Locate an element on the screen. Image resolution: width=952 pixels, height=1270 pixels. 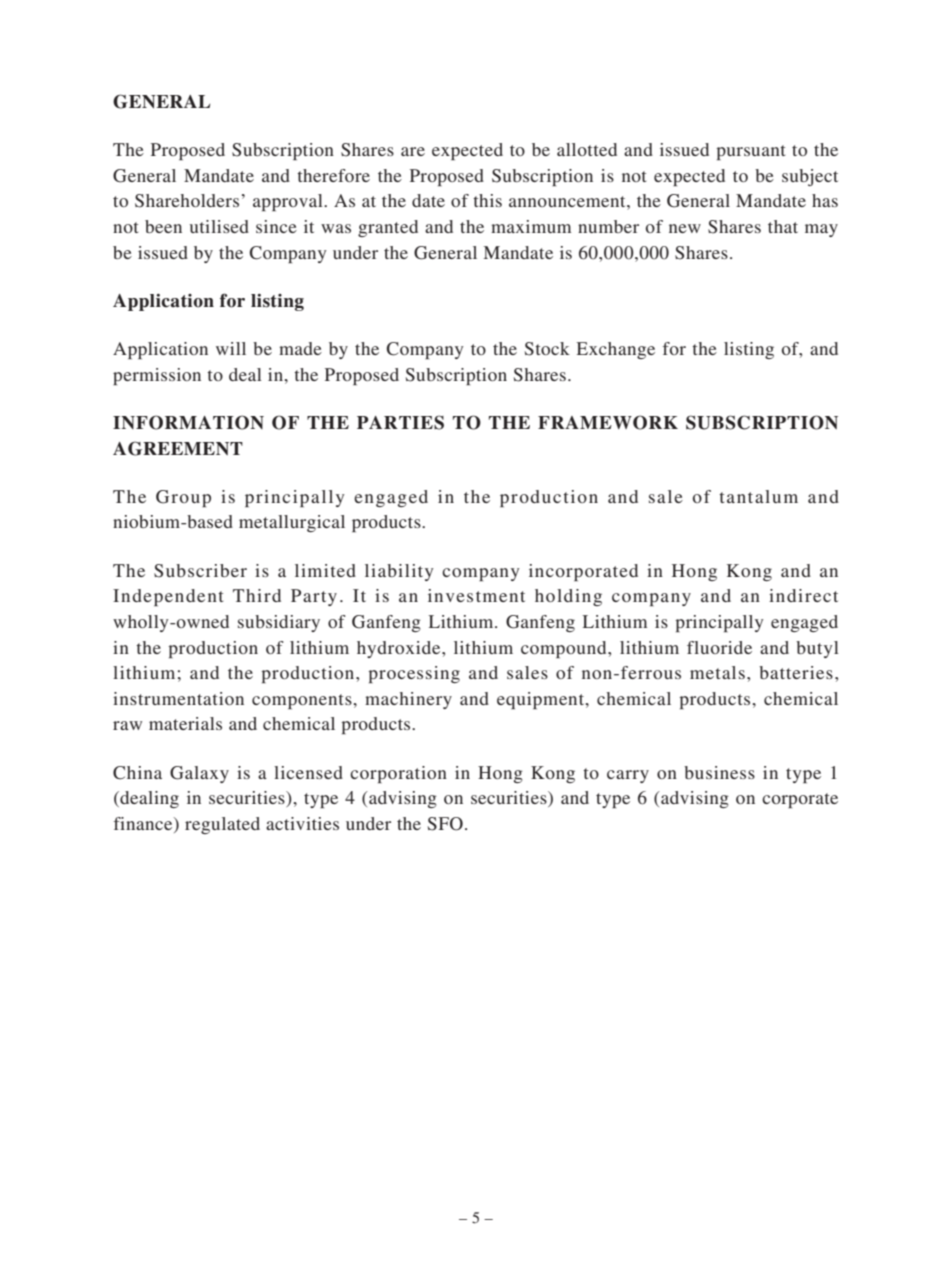
indirect is located at coordinates (803, 595).
